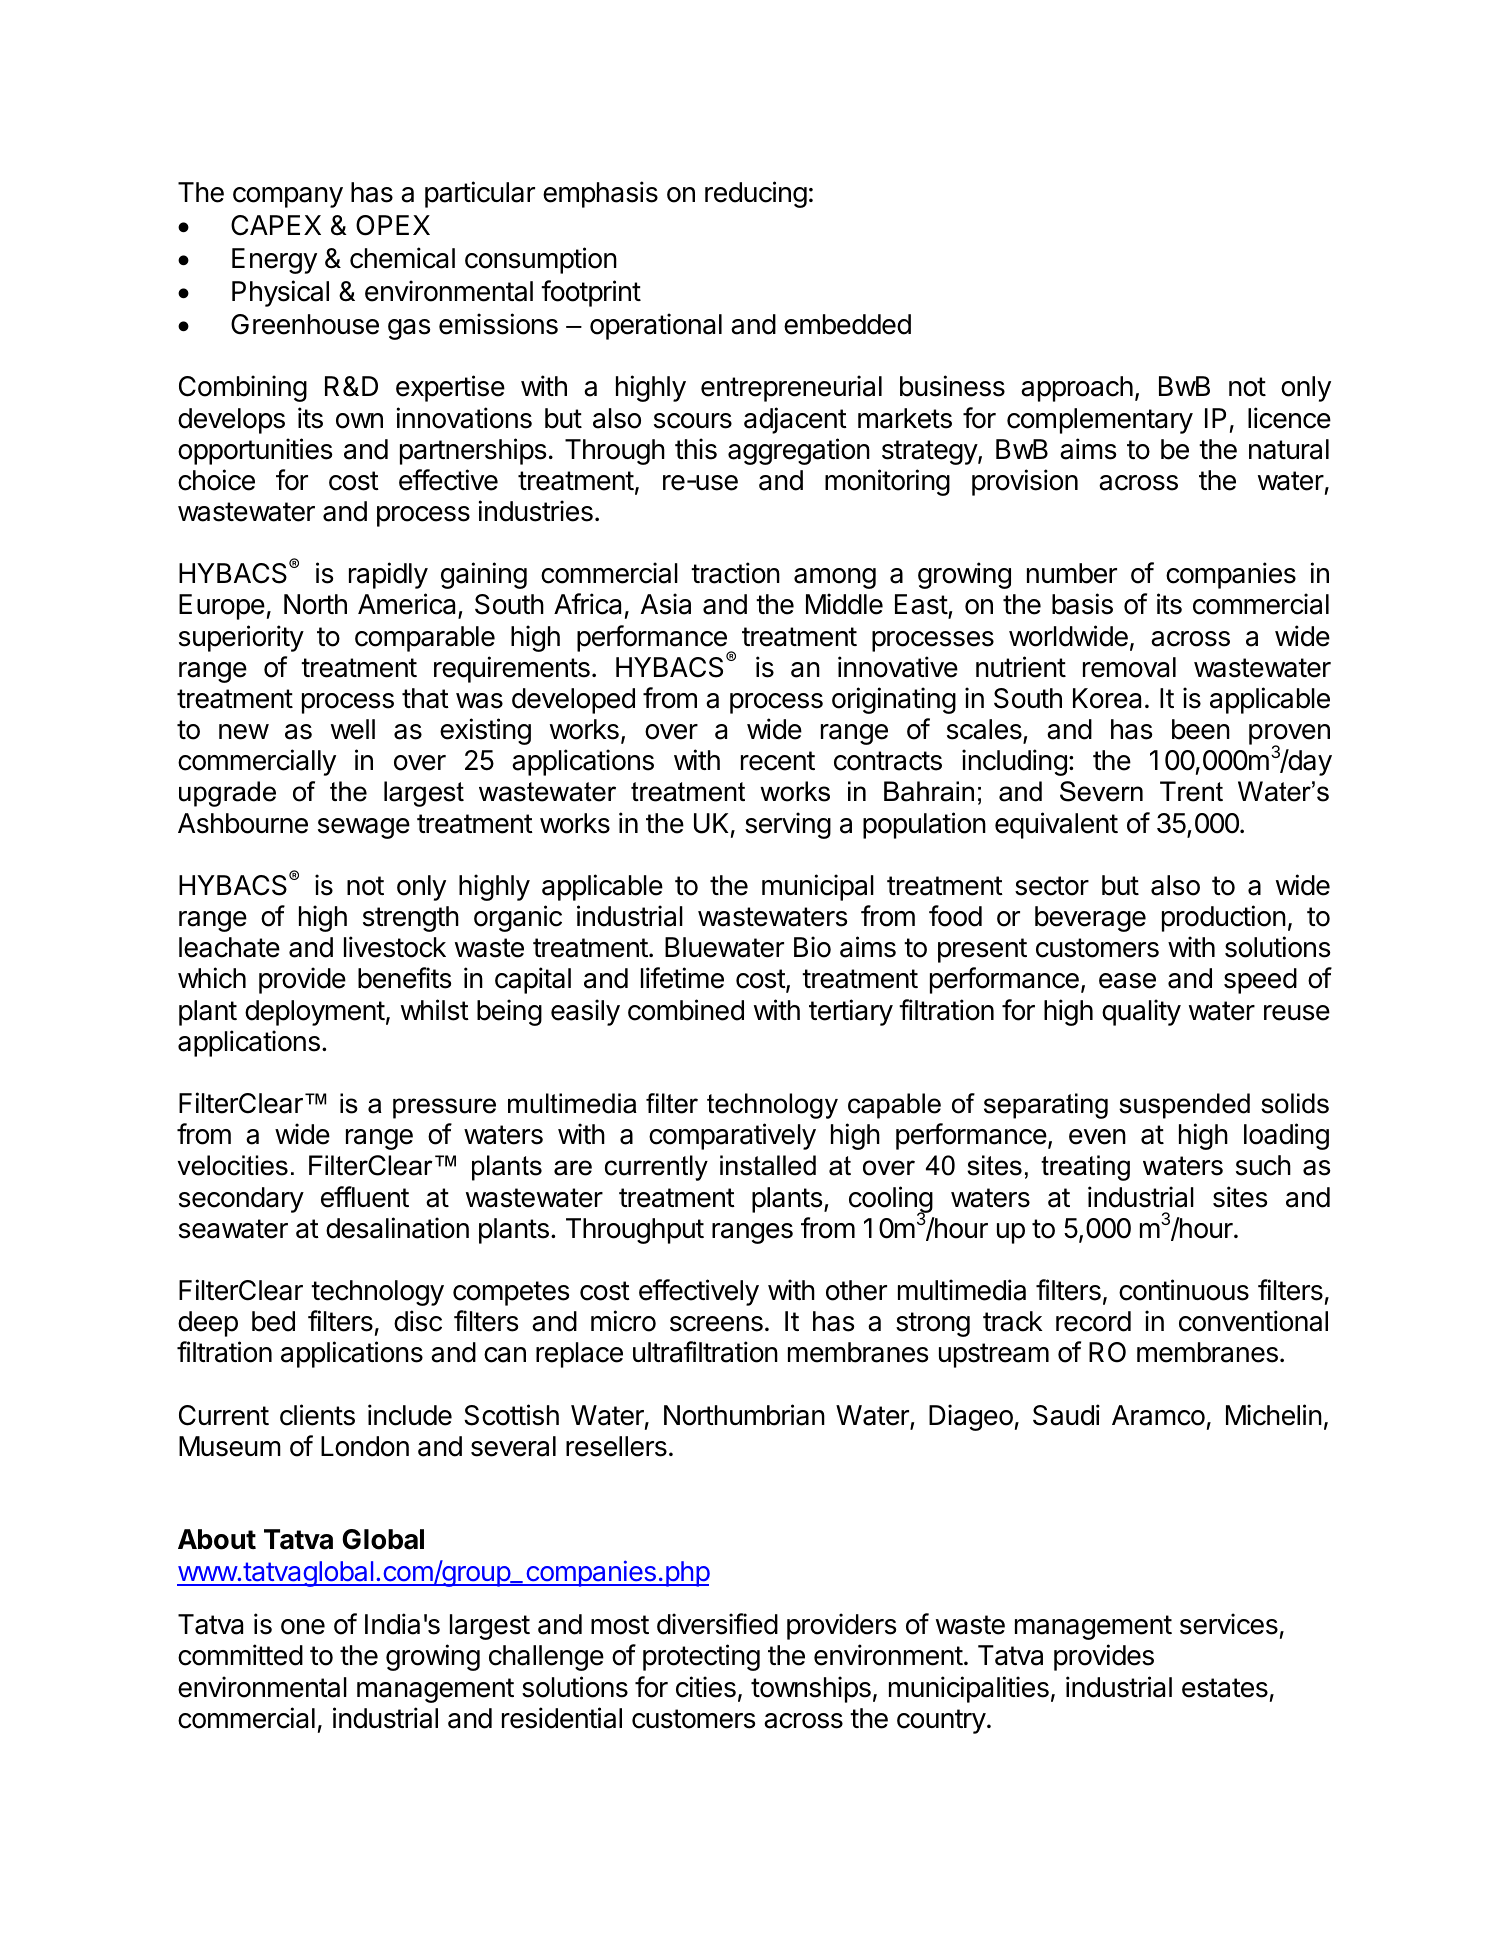 This document has width=1508, height=1951. I want to click on livestock, so click(395, 947).
